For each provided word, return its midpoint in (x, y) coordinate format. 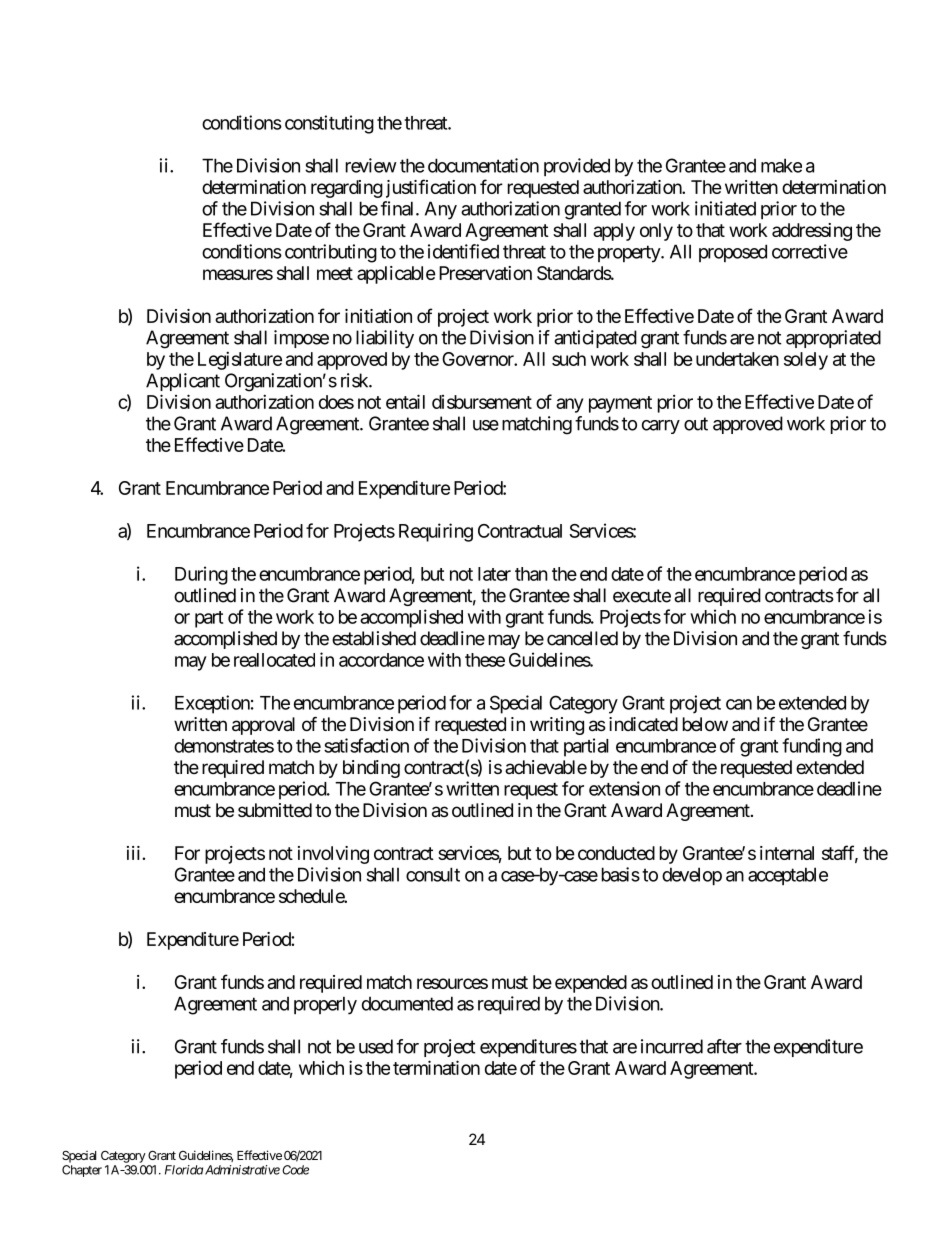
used (376, 1046)
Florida (184, 1170)
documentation (483, 165)
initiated (725, 208)
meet (335, 273)
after (724, 1046)
